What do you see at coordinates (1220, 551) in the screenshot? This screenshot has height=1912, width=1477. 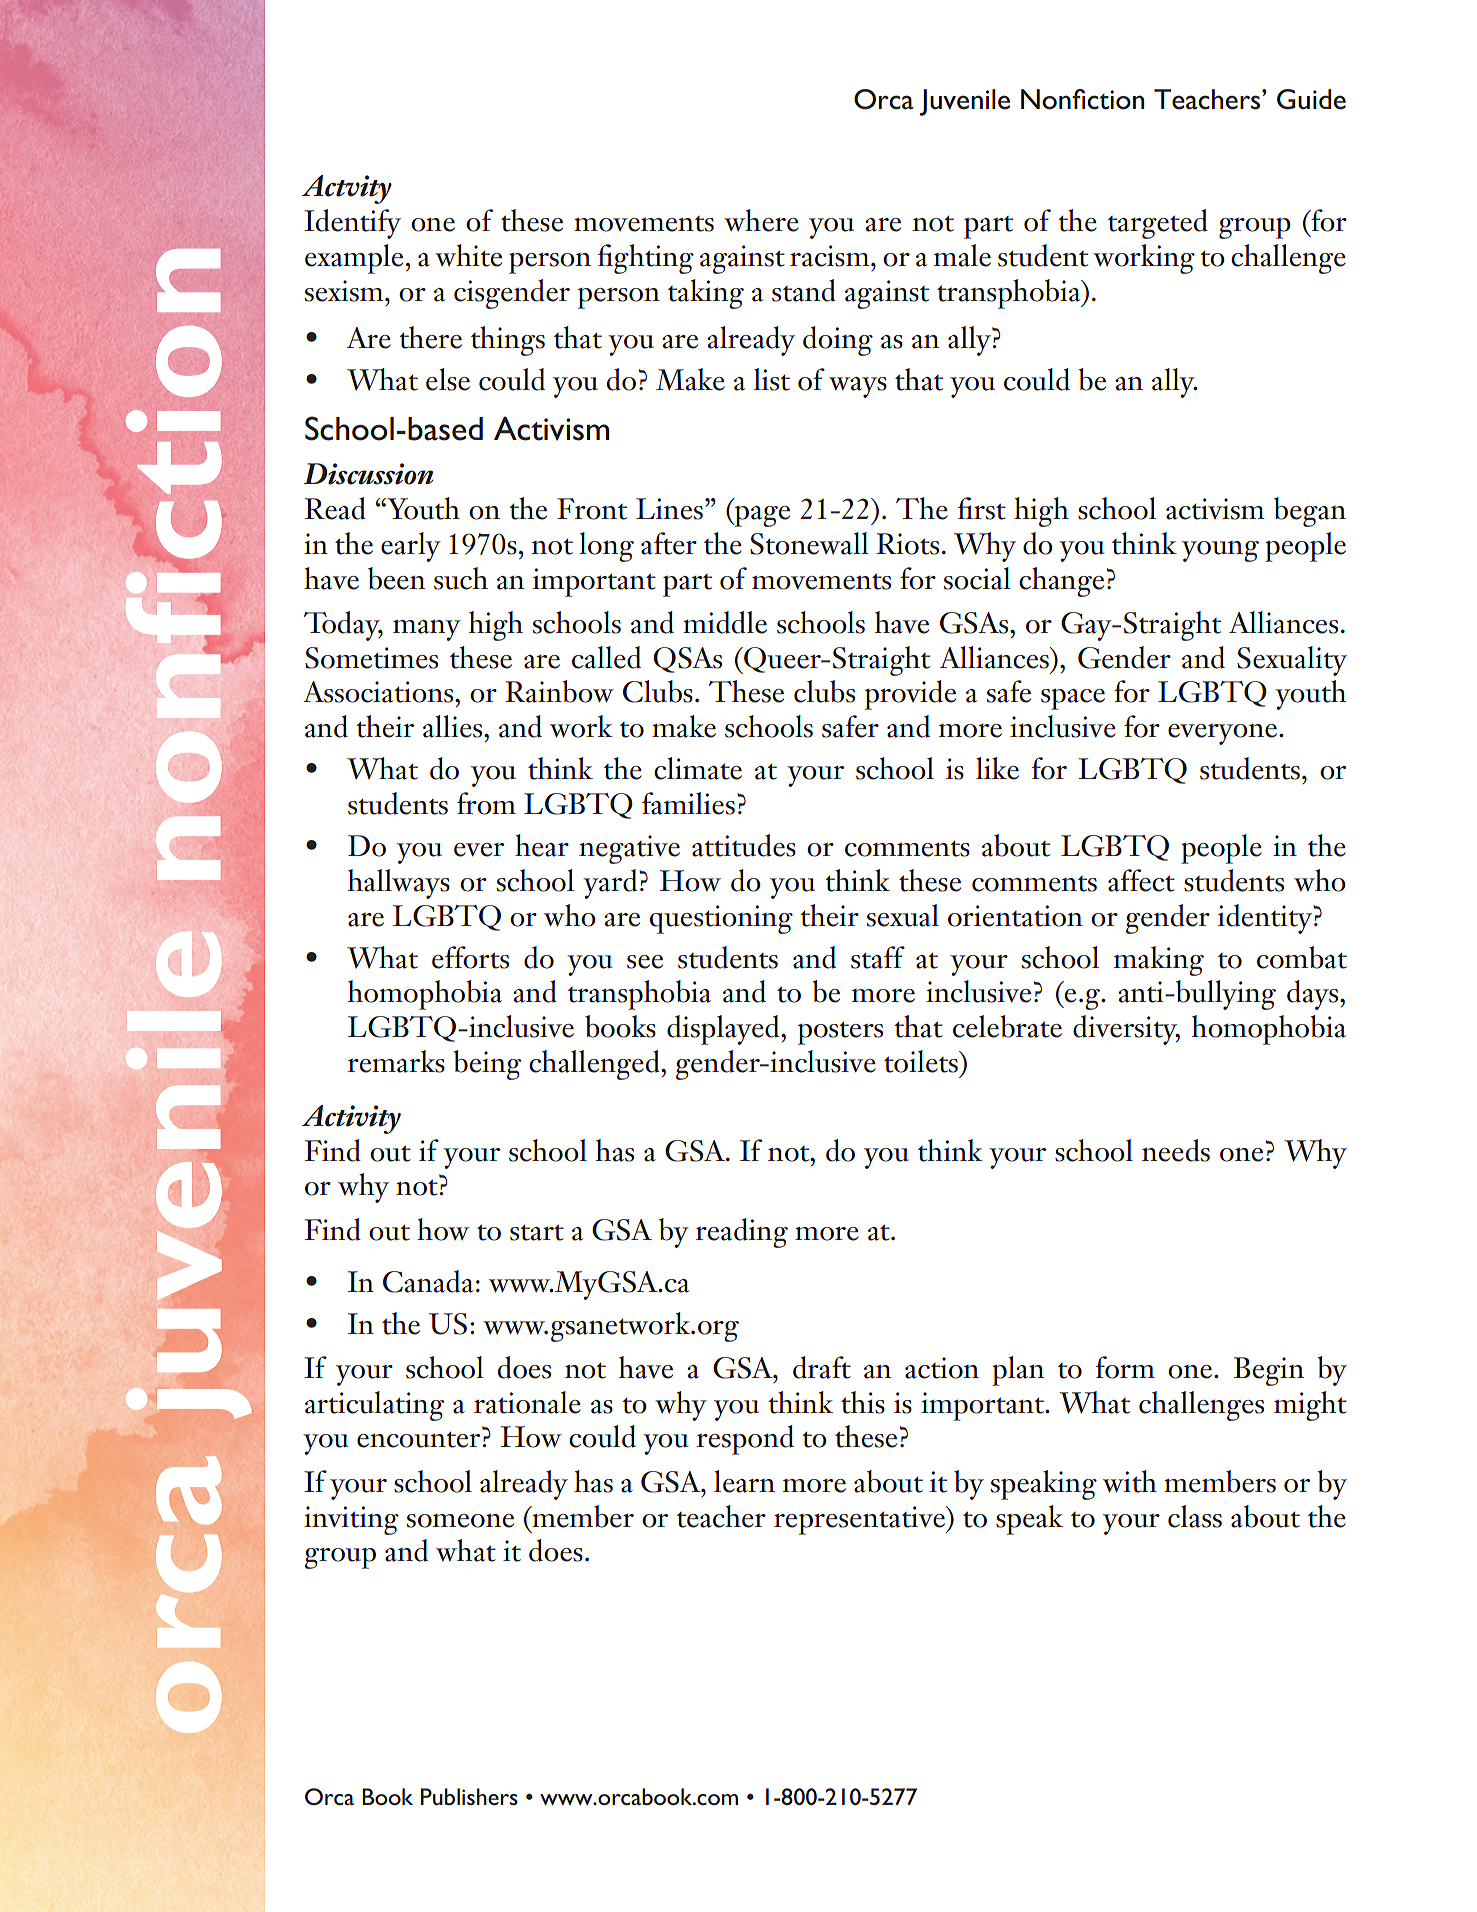 I see `young` at bounding box center [1220, 551].
